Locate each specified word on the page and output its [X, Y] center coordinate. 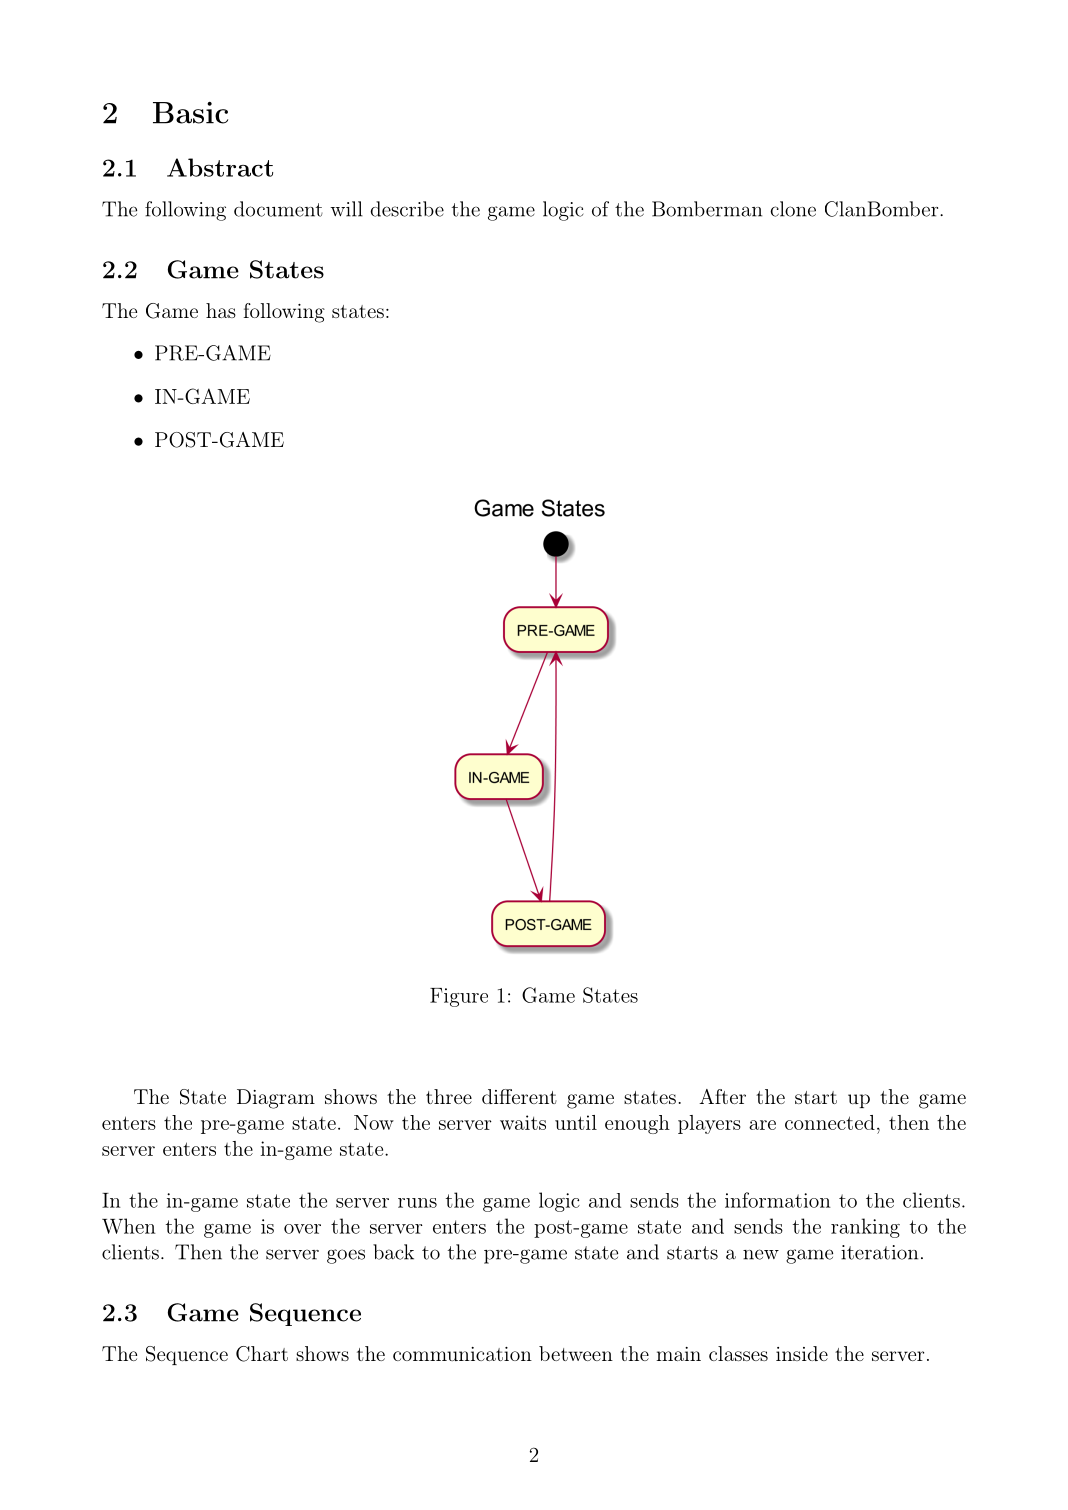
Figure [459, 997]
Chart [262, 1354]
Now [374, 1122]
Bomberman [707, 209]
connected [830, 1122]
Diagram [276, 1099]
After [722, 1096]
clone [793, 209]
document [278, 209]
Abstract [220, 167]
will [346, 209]
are [762, 1125]
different [519, 1096]
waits [523, 1122]
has [221, 310]
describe [407, 209]
